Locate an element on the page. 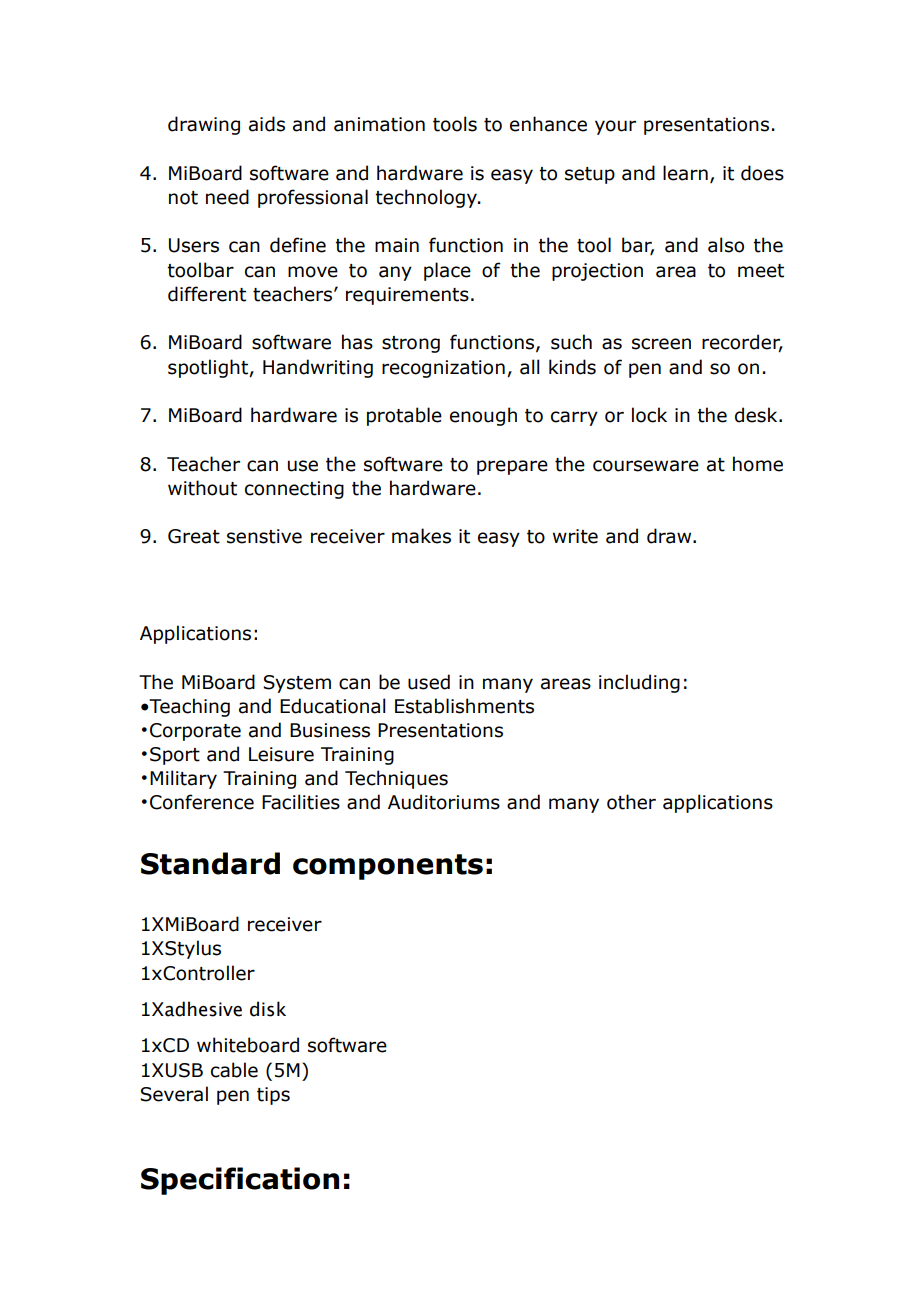  spotlight is located at coordinates (209, 368).
